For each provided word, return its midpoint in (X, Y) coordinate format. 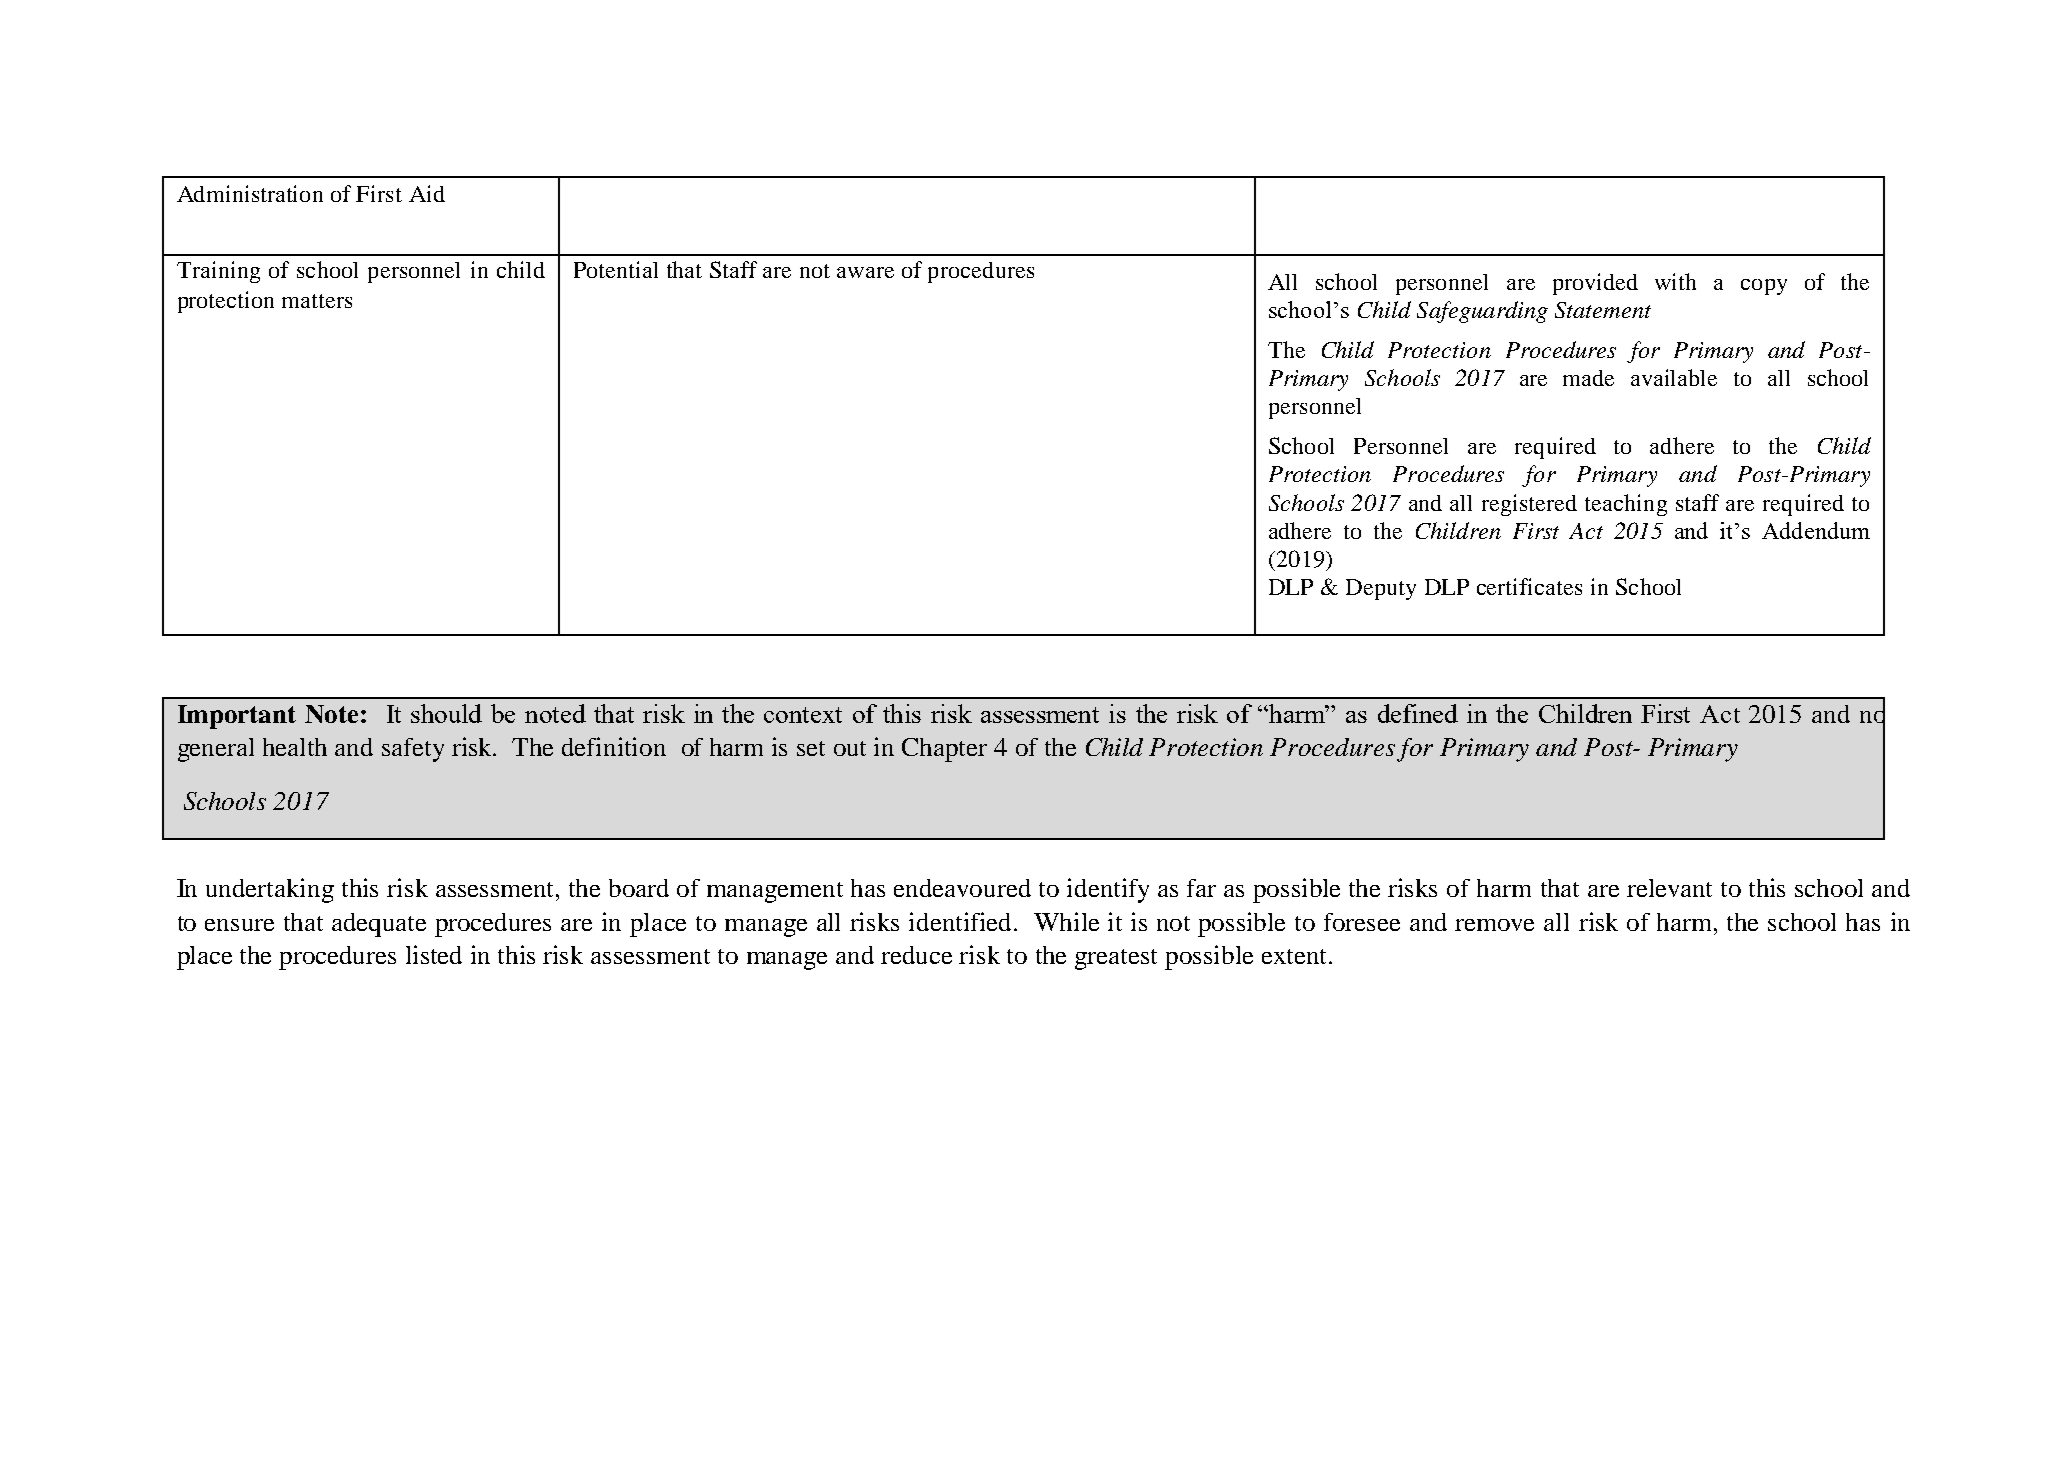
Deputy (1381, 589)
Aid (427, 193)
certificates (1529, 586)
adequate (379, 925)
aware (865, 272)
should (446, 713)
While (1066, 921)
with (1675, 281)
